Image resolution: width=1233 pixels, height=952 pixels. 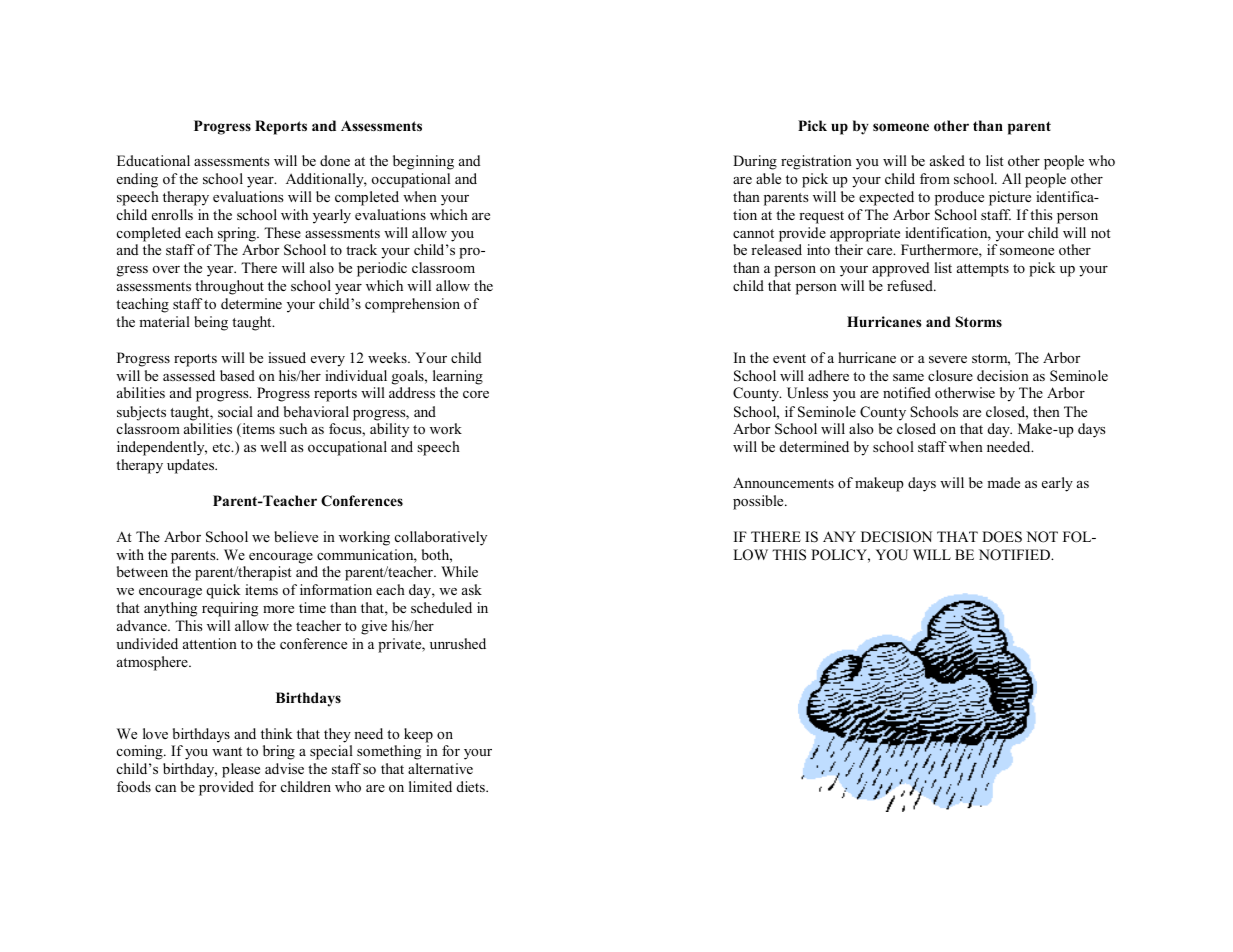 I want to click on ending, so click(x=137, y=180).
